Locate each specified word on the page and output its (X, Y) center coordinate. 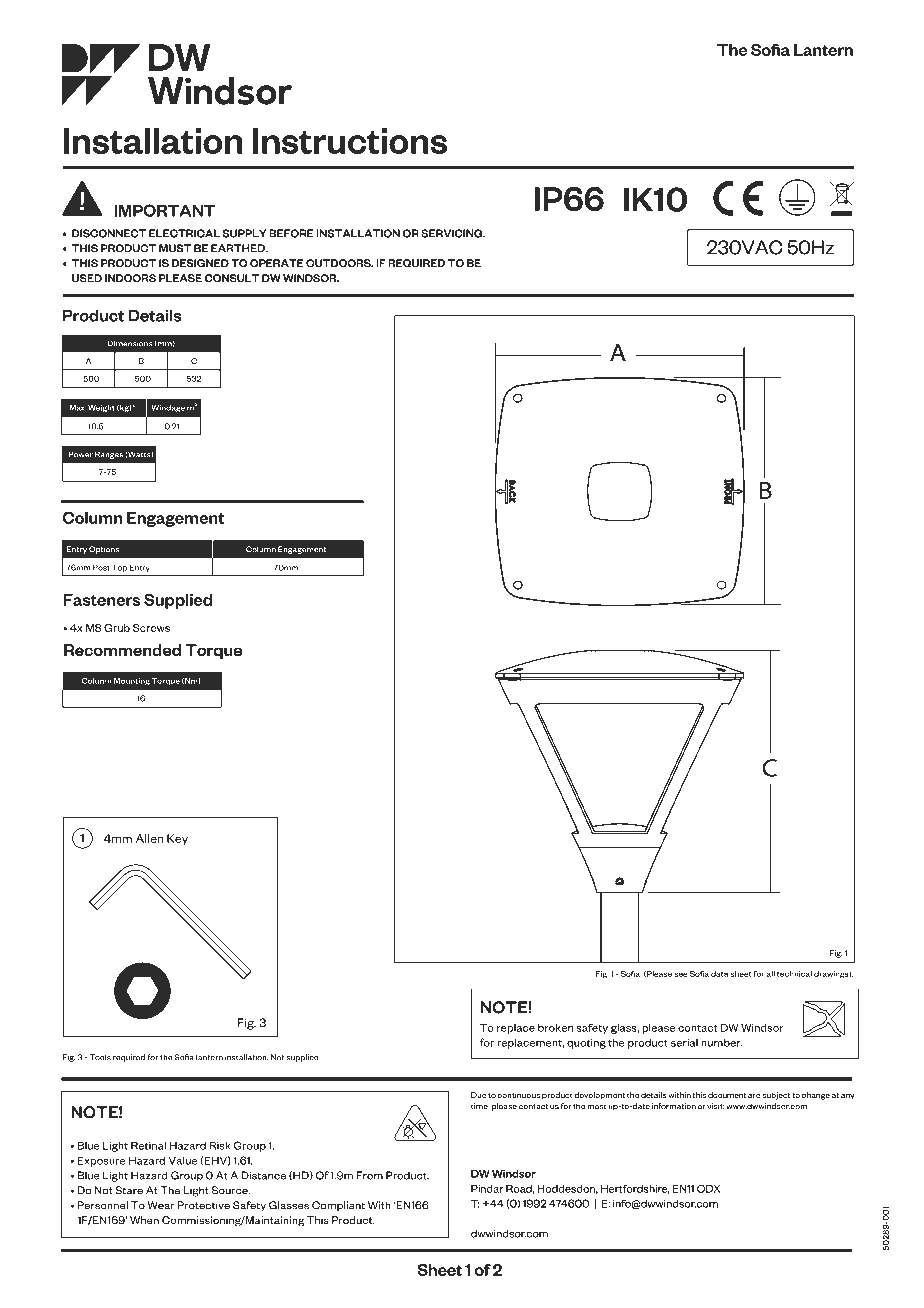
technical (794, 974)
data (719, 974)
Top (119, 568)
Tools (100, 1057)
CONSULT (232, 278)
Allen (149, 838)
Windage (168, 408)
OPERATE (277, 263)
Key (177, 839)
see (681, 974)
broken (555, 1028)
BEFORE (291, 233)
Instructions (350, 141)
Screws (151, 628)
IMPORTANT (164, 210)
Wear (161, 1205)
